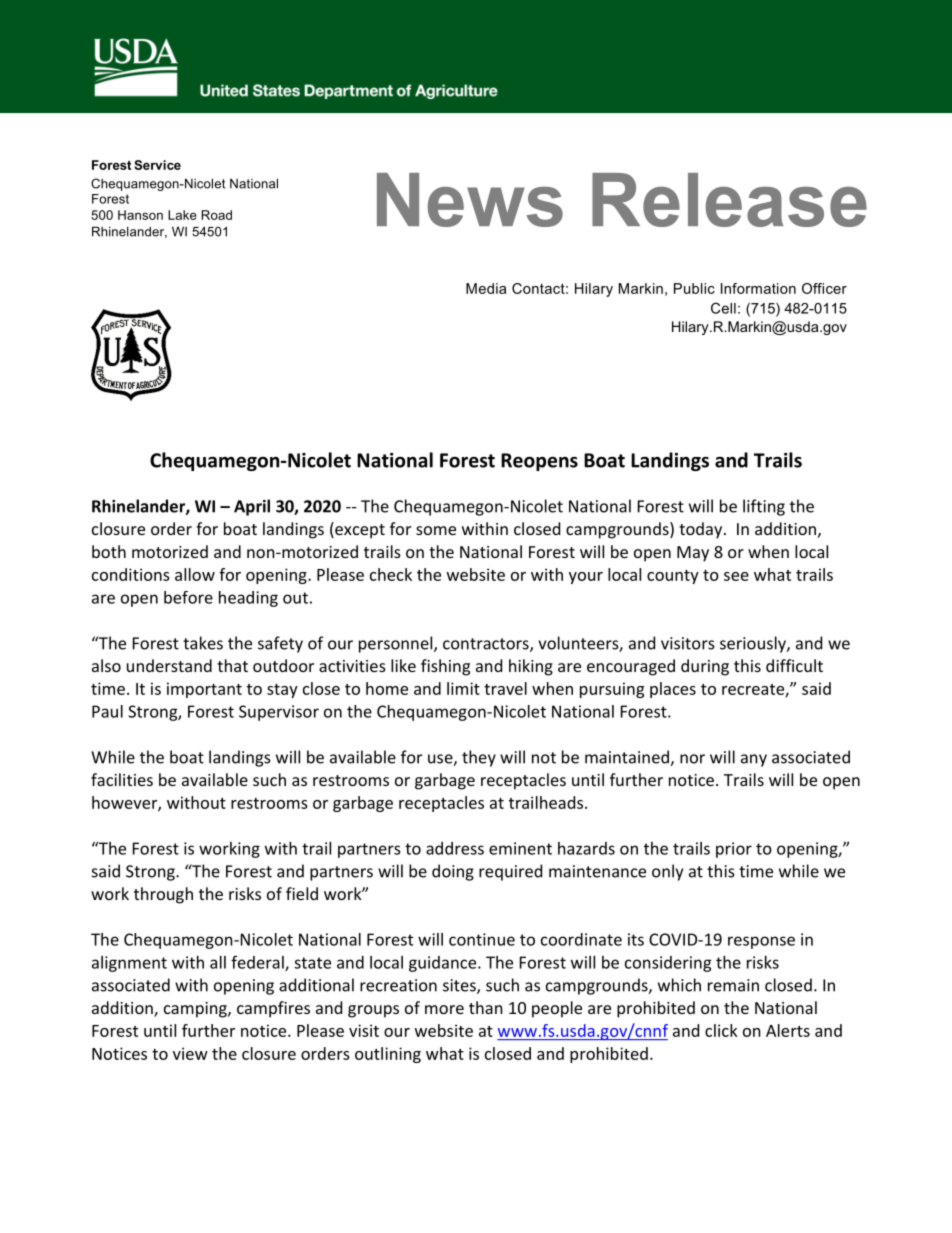  Describe the element at coordinates (436, 530) in the page. I see `some` at that location.
